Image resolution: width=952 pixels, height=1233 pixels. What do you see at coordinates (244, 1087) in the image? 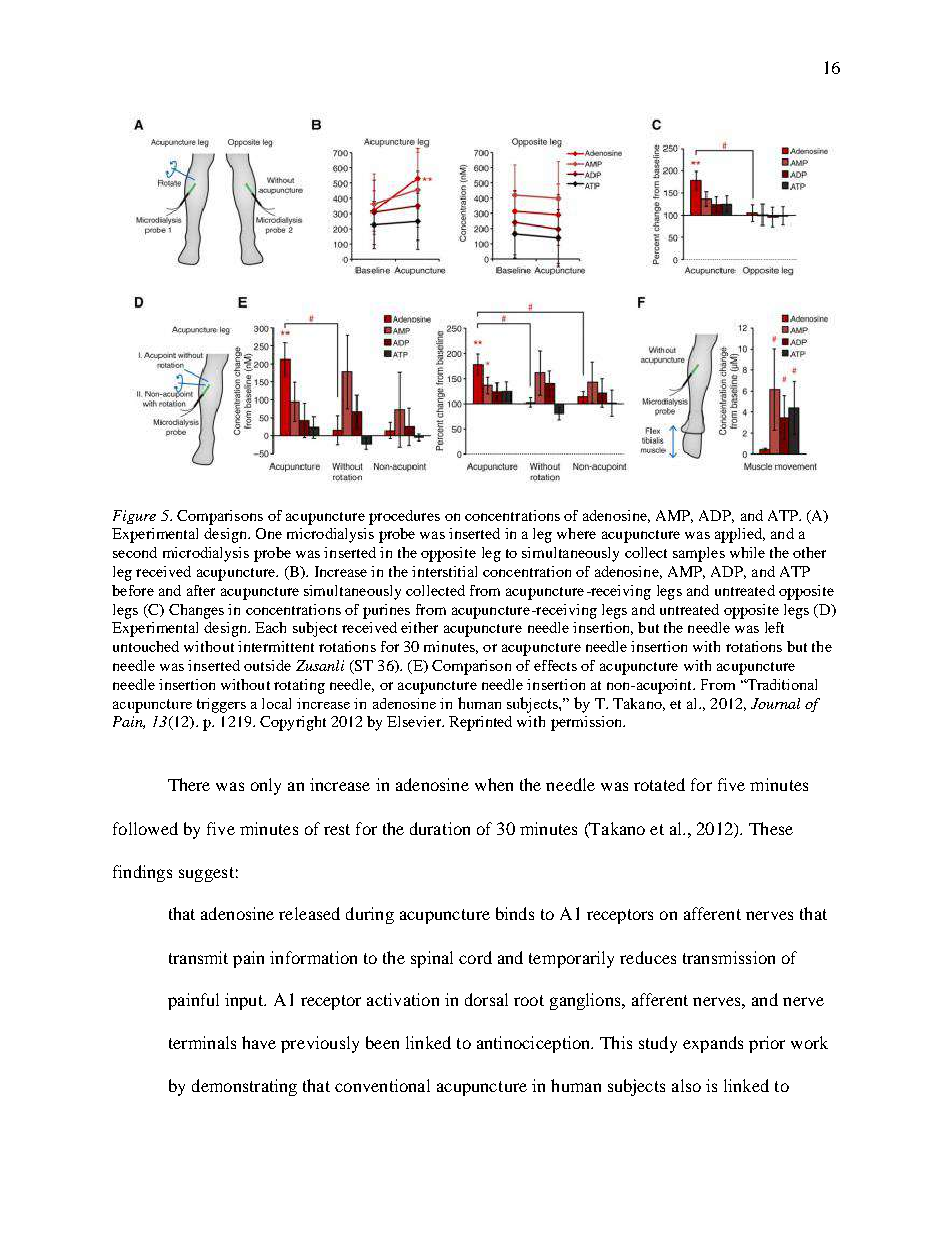
I see `demonstrating` at bounding box center [244, 1087].
